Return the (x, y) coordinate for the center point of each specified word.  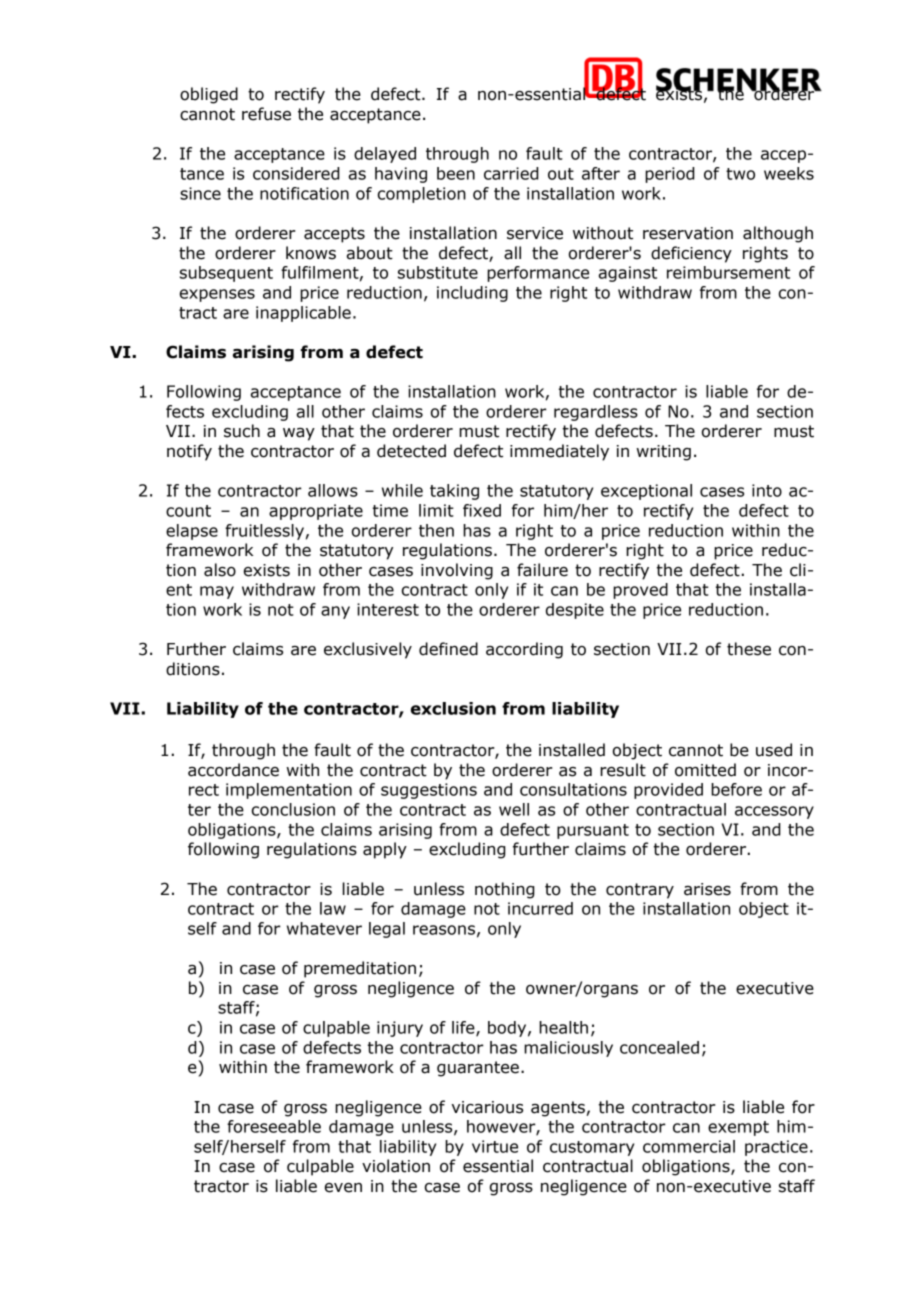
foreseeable (274, 1126)
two (740, 174)
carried (511, 173)
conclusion (293, 809)
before (736, 789)
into (767, 490)
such (242, 431)
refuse (266, 114)
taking (454, 492)
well (514, 809)
